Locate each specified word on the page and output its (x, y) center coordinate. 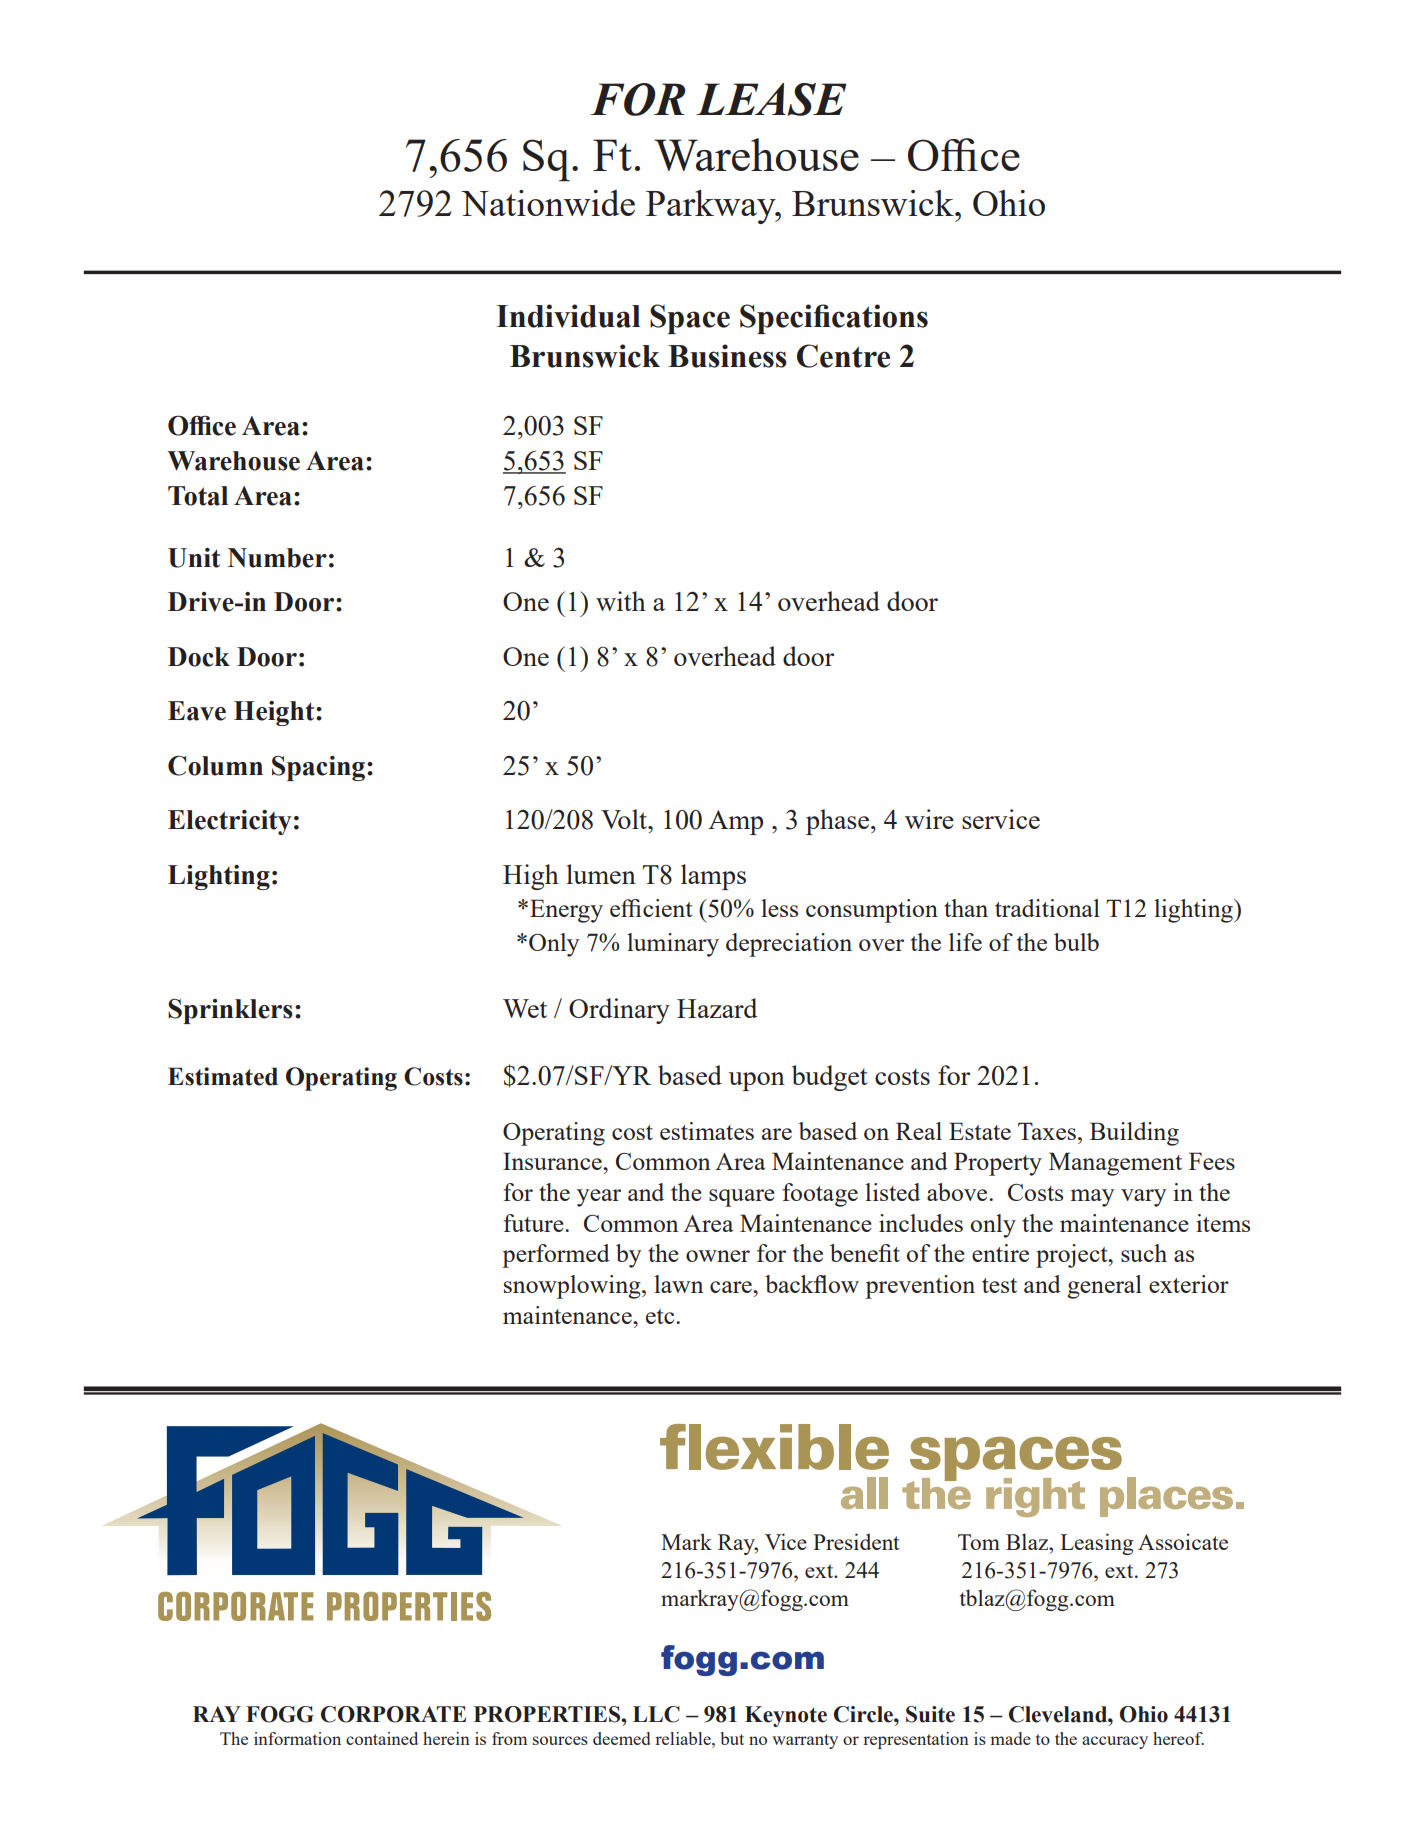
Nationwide (548, 203)
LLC (656, 1714)
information (297, 1738)
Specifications (834, 319)
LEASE (771, 99)
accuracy (1115, 1742)
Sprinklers (230, 1011)
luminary (673, 945)
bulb (1076, 942)
